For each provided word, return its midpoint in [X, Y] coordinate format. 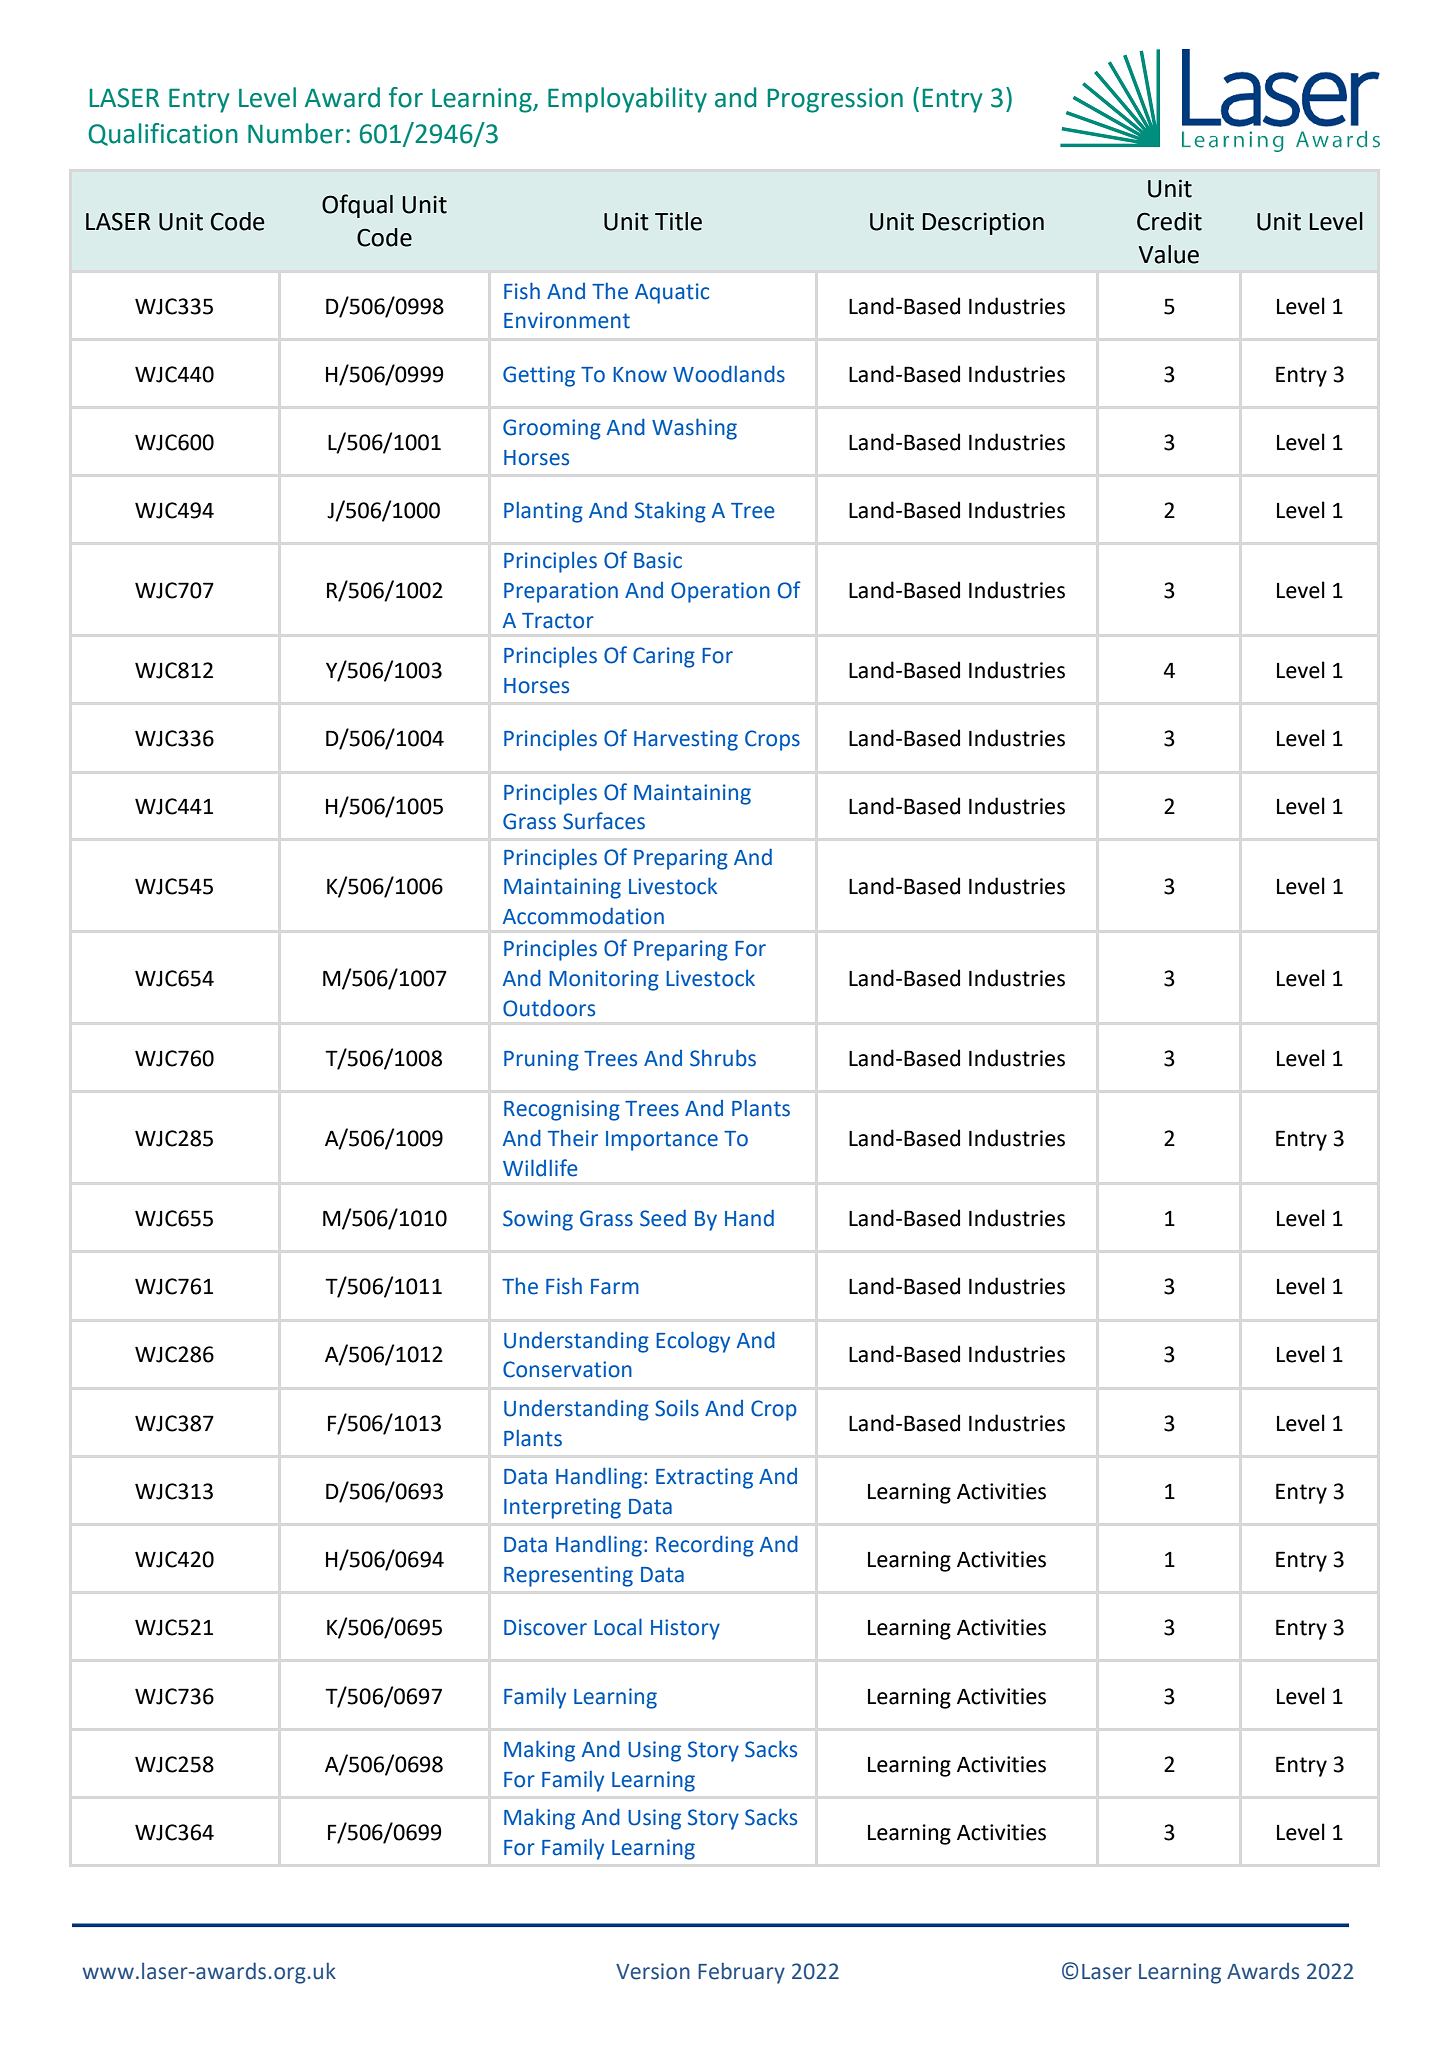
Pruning [541, 1060]
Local [618, 1627]
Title [678, 221]
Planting [543, 512]
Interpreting [562, 1508]
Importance [662, 1141]
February [741, 1973]
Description [983, 223]
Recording [705, 1546]
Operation [720, 592]
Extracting [704, 1478]
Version [653, 1971]
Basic [658, 560]
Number [296, 133]
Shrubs [723, 1058]
